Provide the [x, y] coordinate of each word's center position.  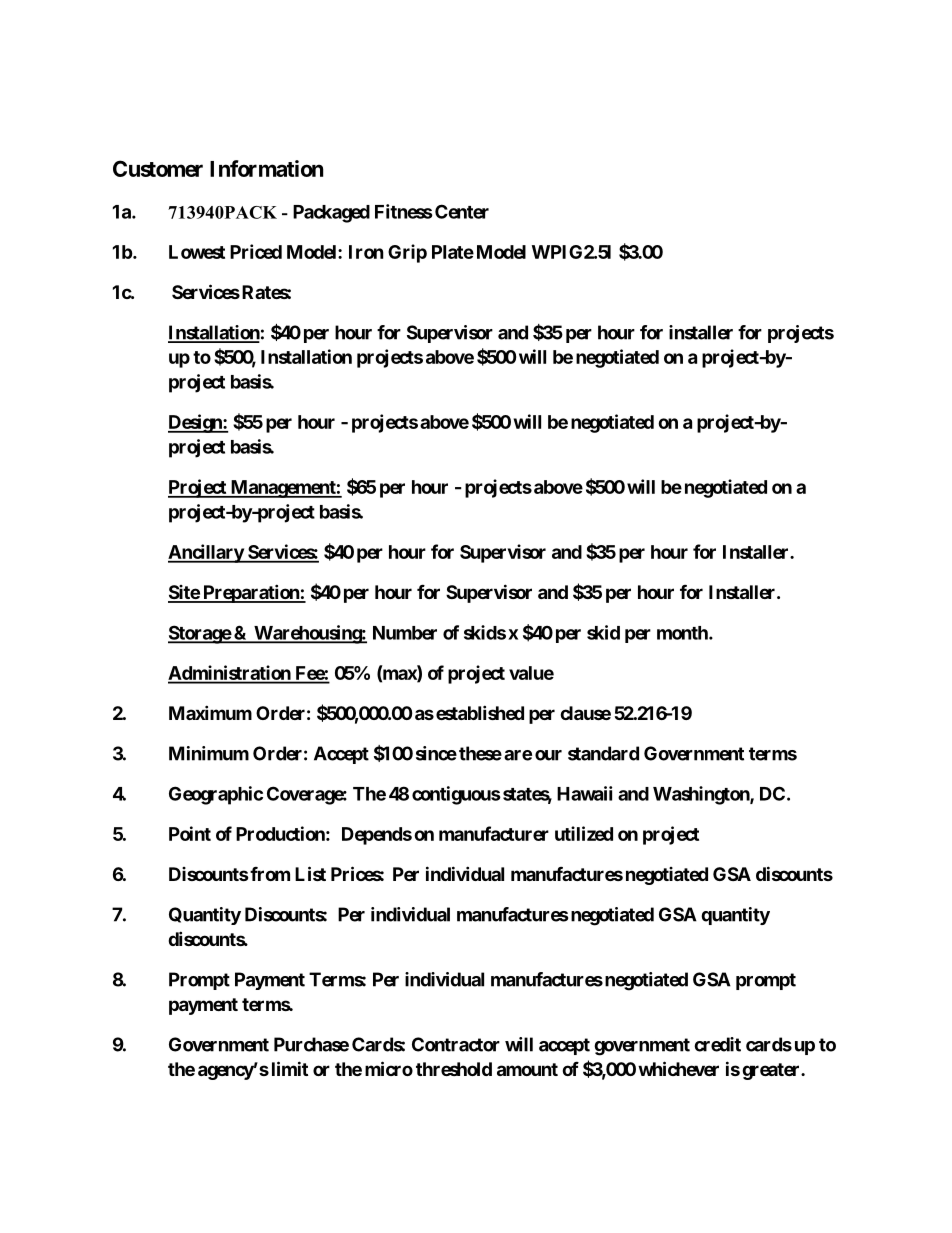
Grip [407, 253]
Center [462, 211]
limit [290, 1068]
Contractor [456, 1044]
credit [717, 1044]
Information [266, 168]
